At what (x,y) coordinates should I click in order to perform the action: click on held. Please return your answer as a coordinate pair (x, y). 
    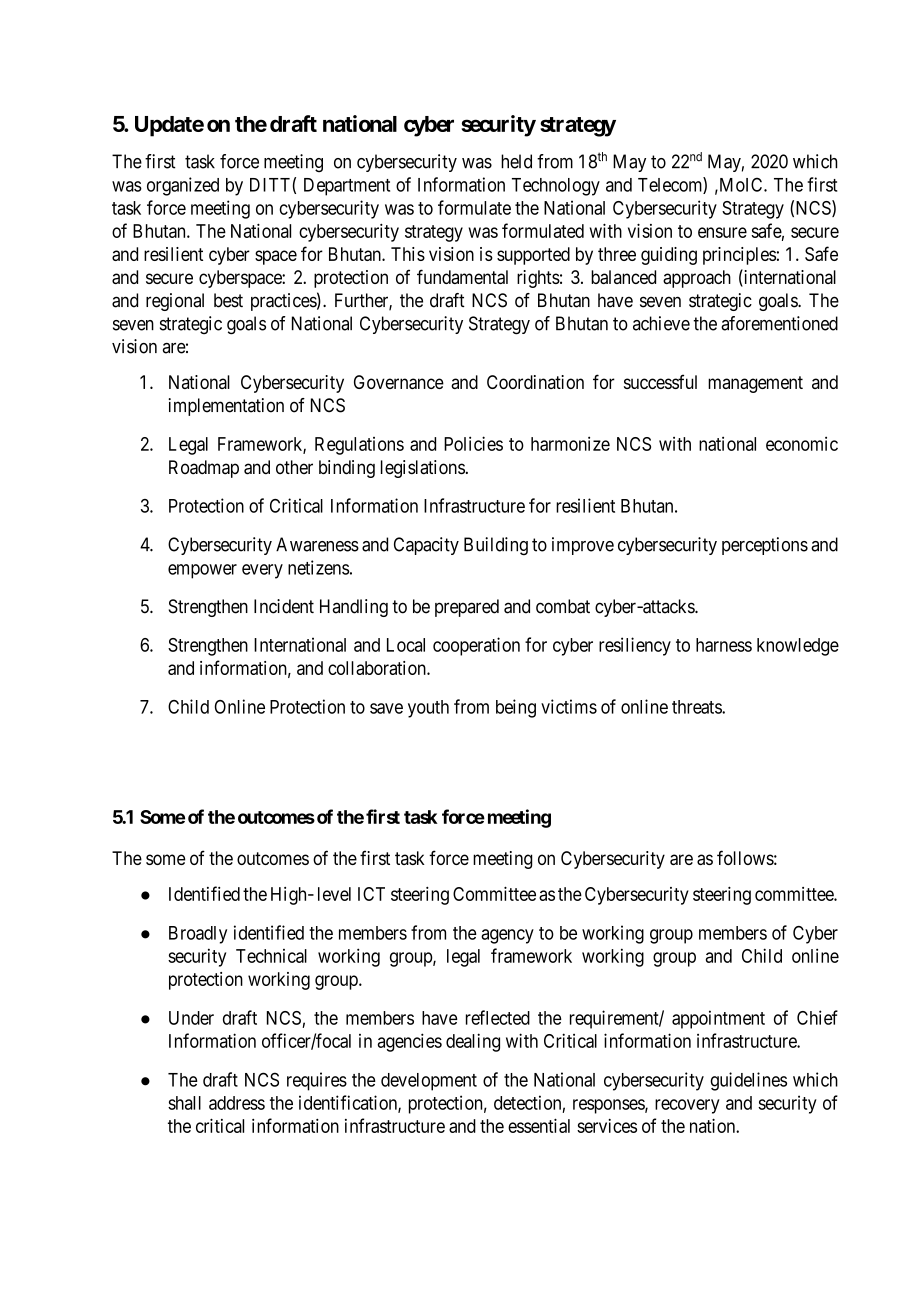
    Looking at the image, I should click on (516, 161).
